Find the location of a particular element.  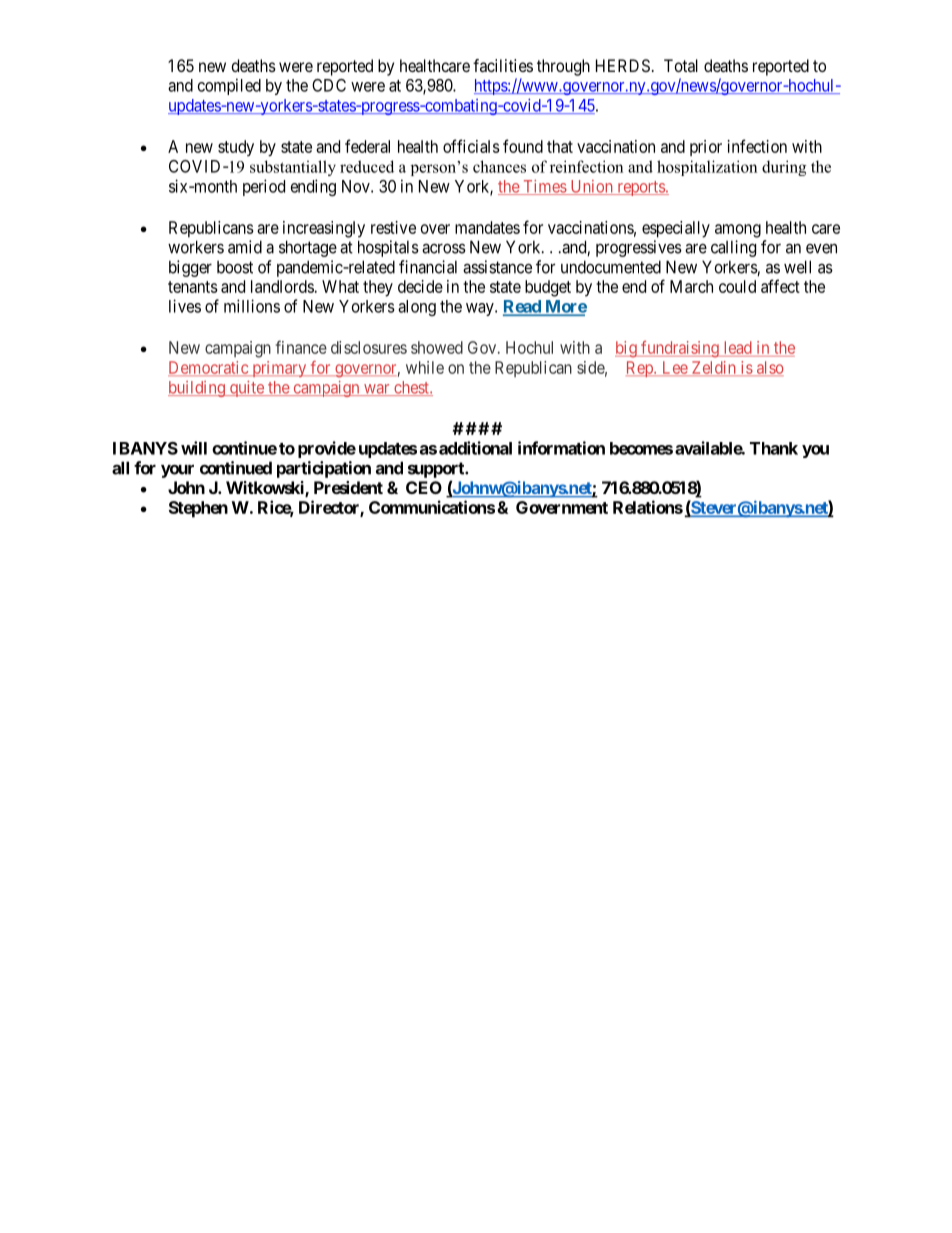

could is located at coordinates (737, 286).
